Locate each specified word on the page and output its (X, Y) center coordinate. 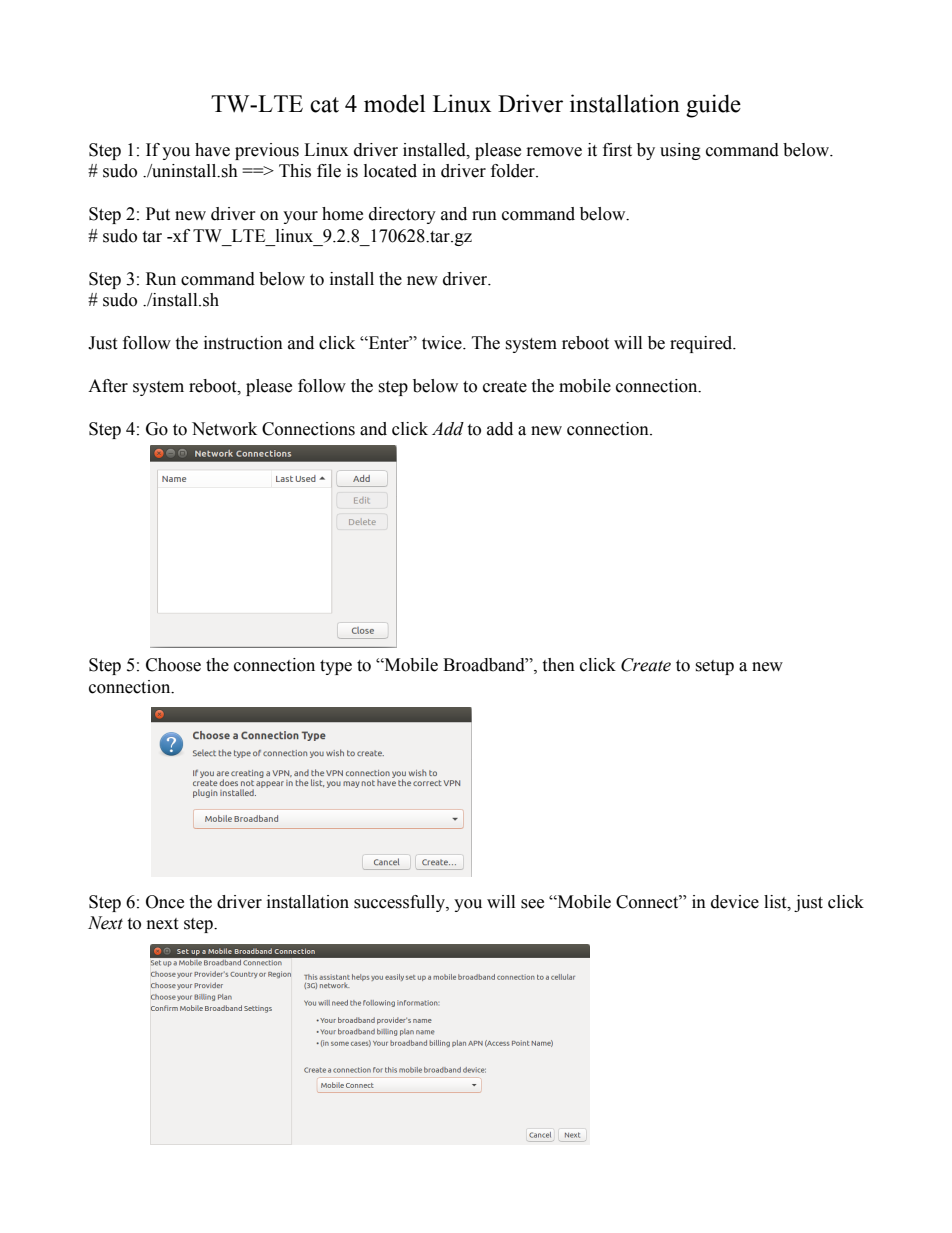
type (336, 667)
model (394, 103)
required (702, 344)
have (212, 150)
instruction (243, 343)
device (735, 902)
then (558, 665)
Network (224, 429)
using (680, 151)
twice (443, 343)
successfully (400, 903)
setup (714, 667)
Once (165, 902)
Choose (173, 665)
